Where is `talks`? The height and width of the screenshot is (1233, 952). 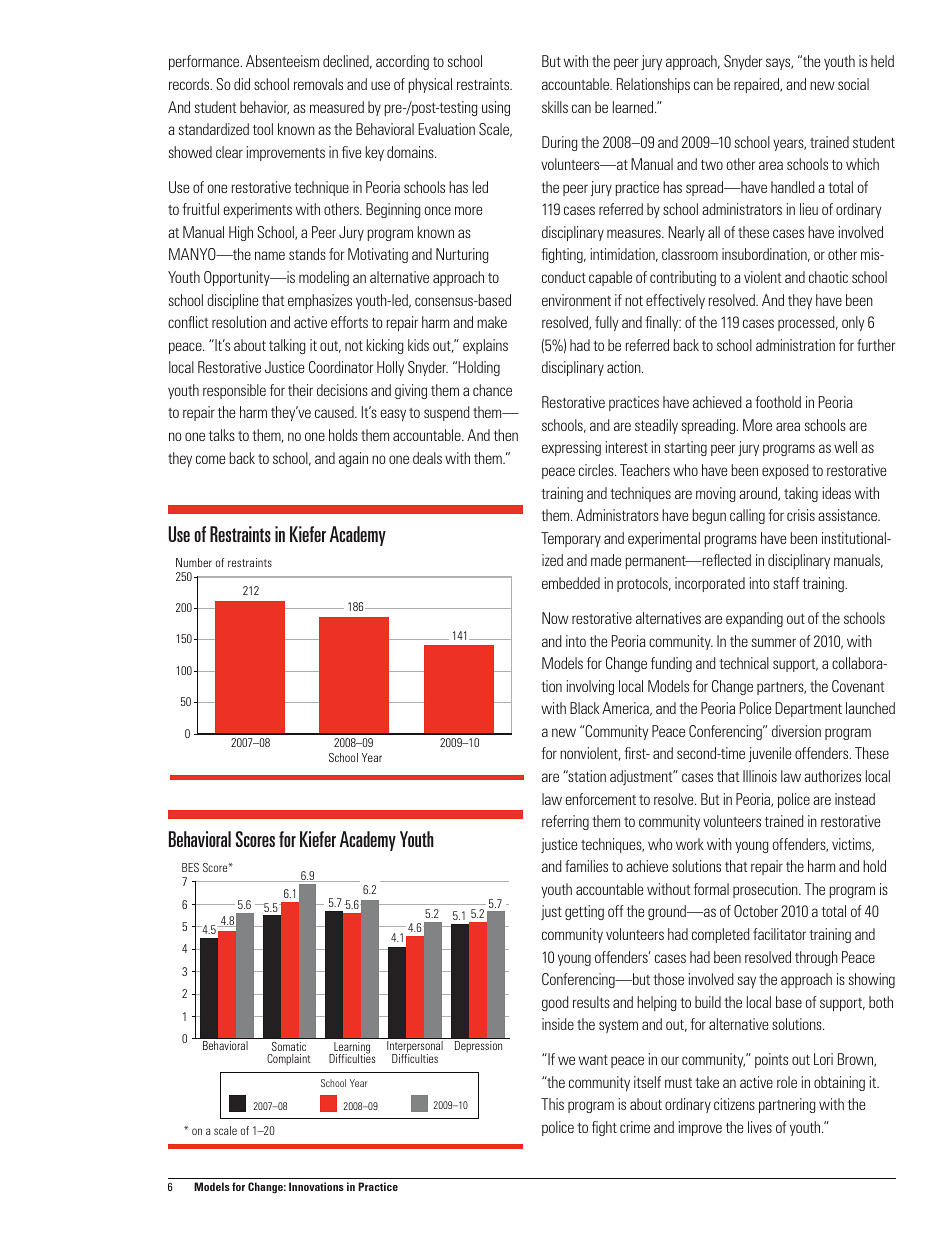
talks is located at coordinates (222, 435).
